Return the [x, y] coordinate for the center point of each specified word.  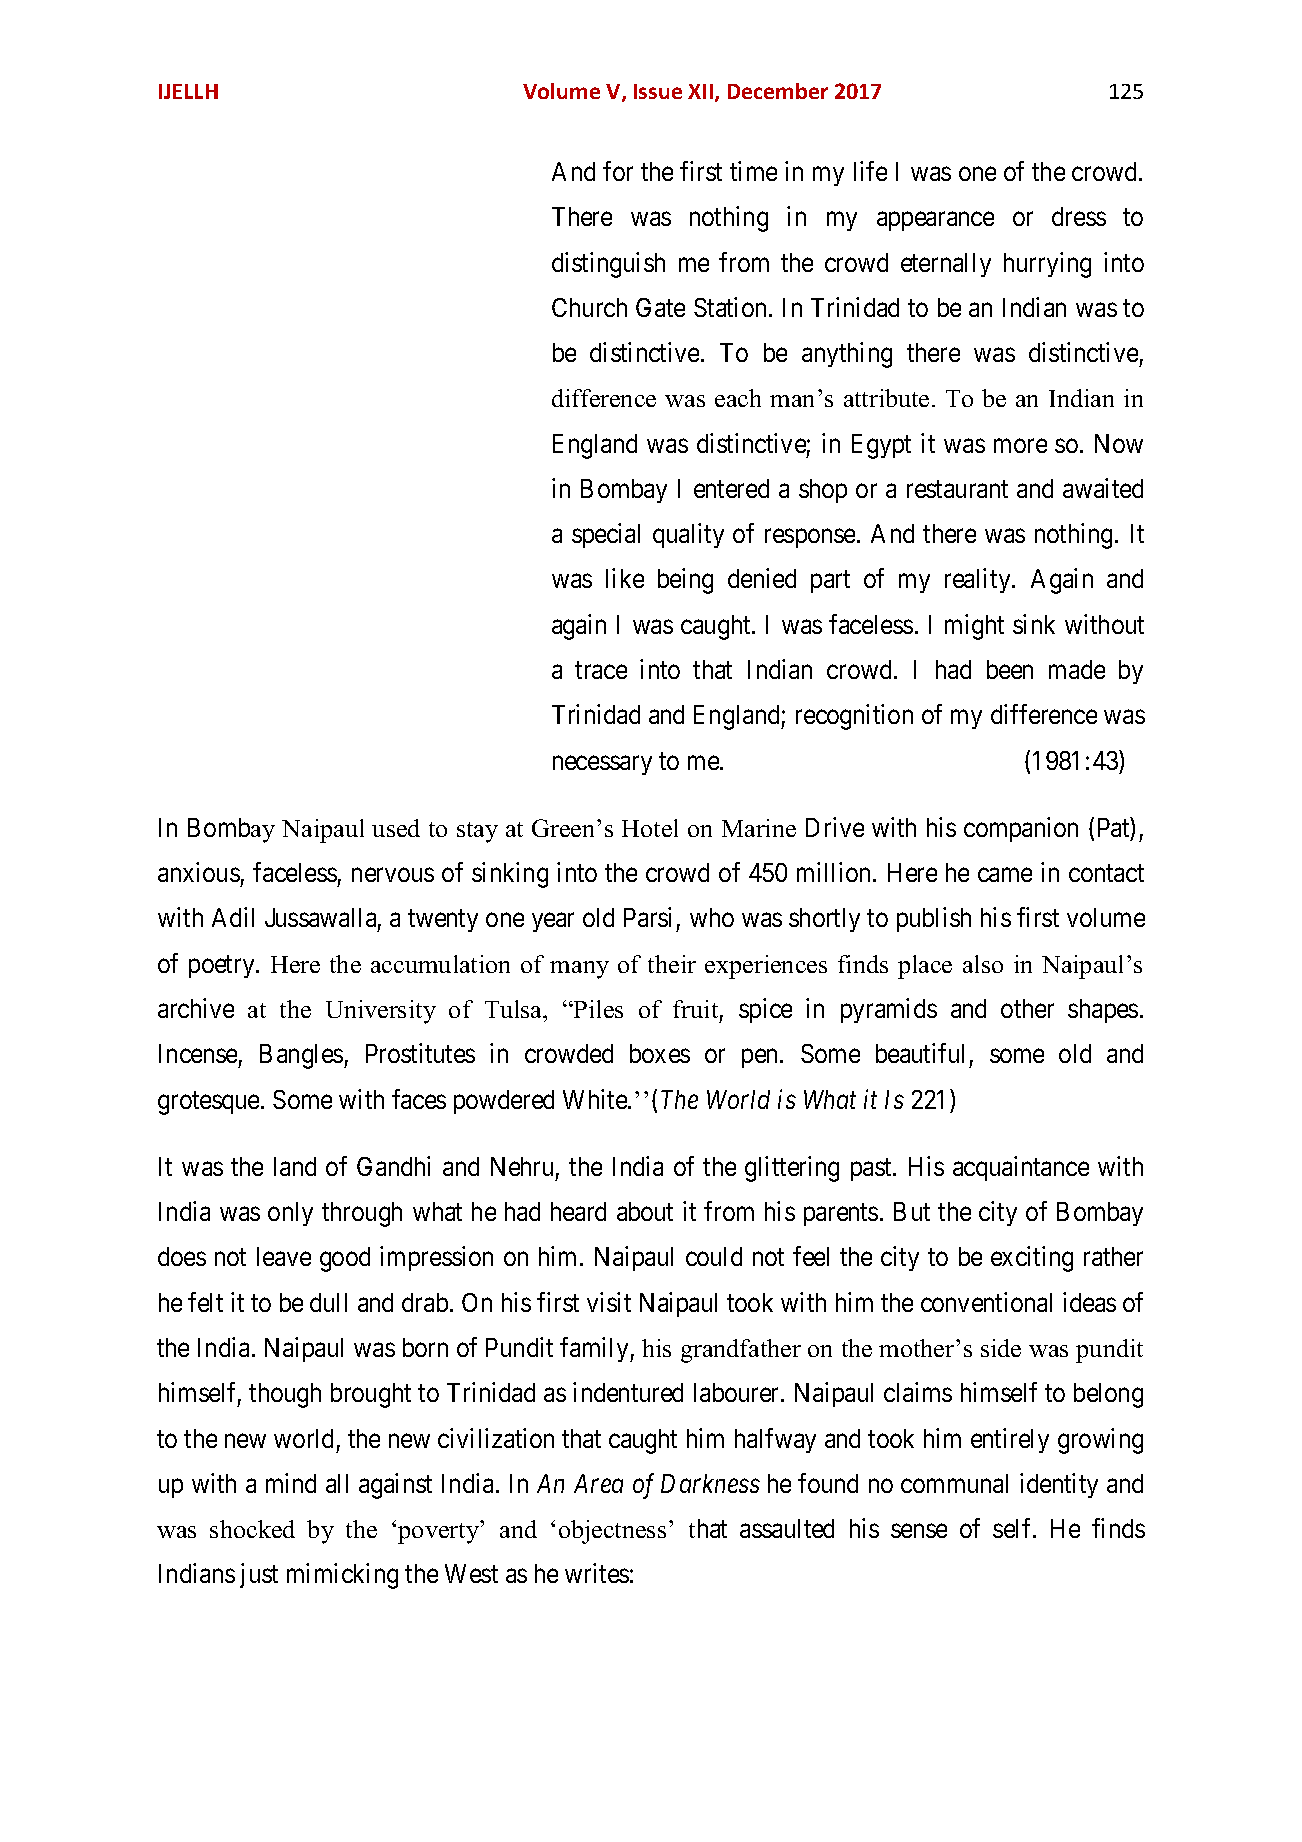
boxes [660, 1053]
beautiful [920, 1053]
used [396, 828]
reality [979, 581]
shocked [252, 1529]
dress [1079, 216]
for [618, 171]
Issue [658, 91]
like [625, 578]
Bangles [301, 1056]
